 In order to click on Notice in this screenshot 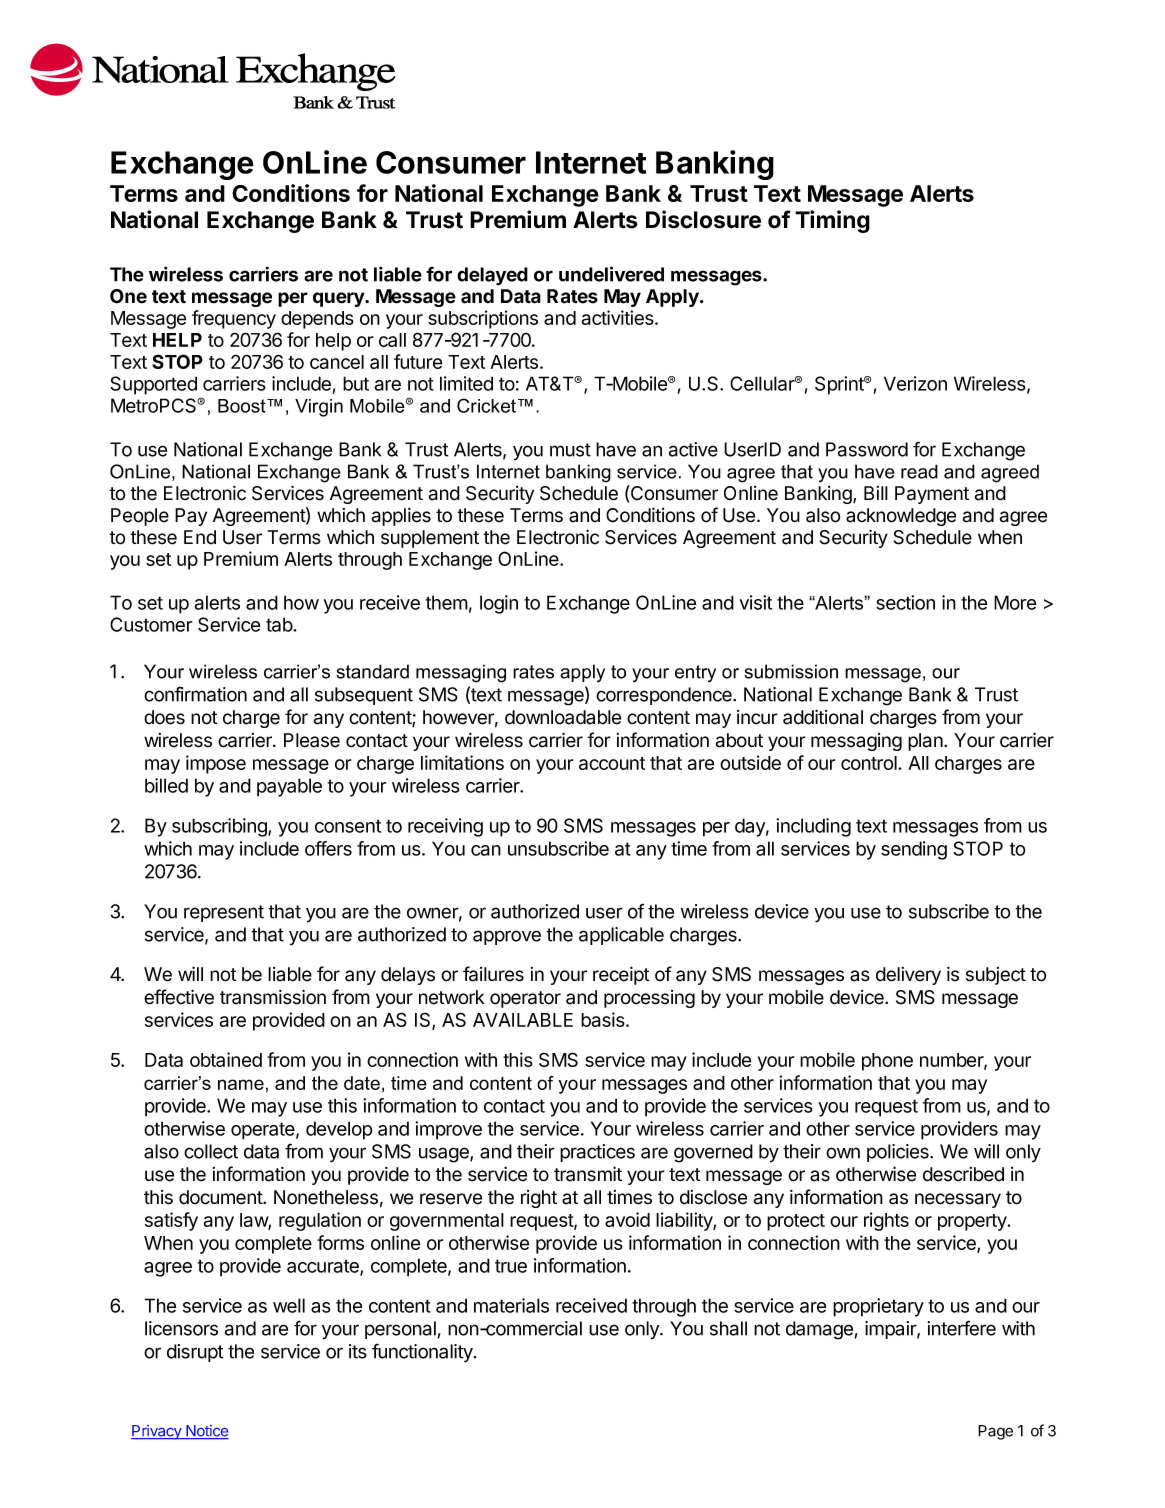, I will do `click(206, 1432)`.
